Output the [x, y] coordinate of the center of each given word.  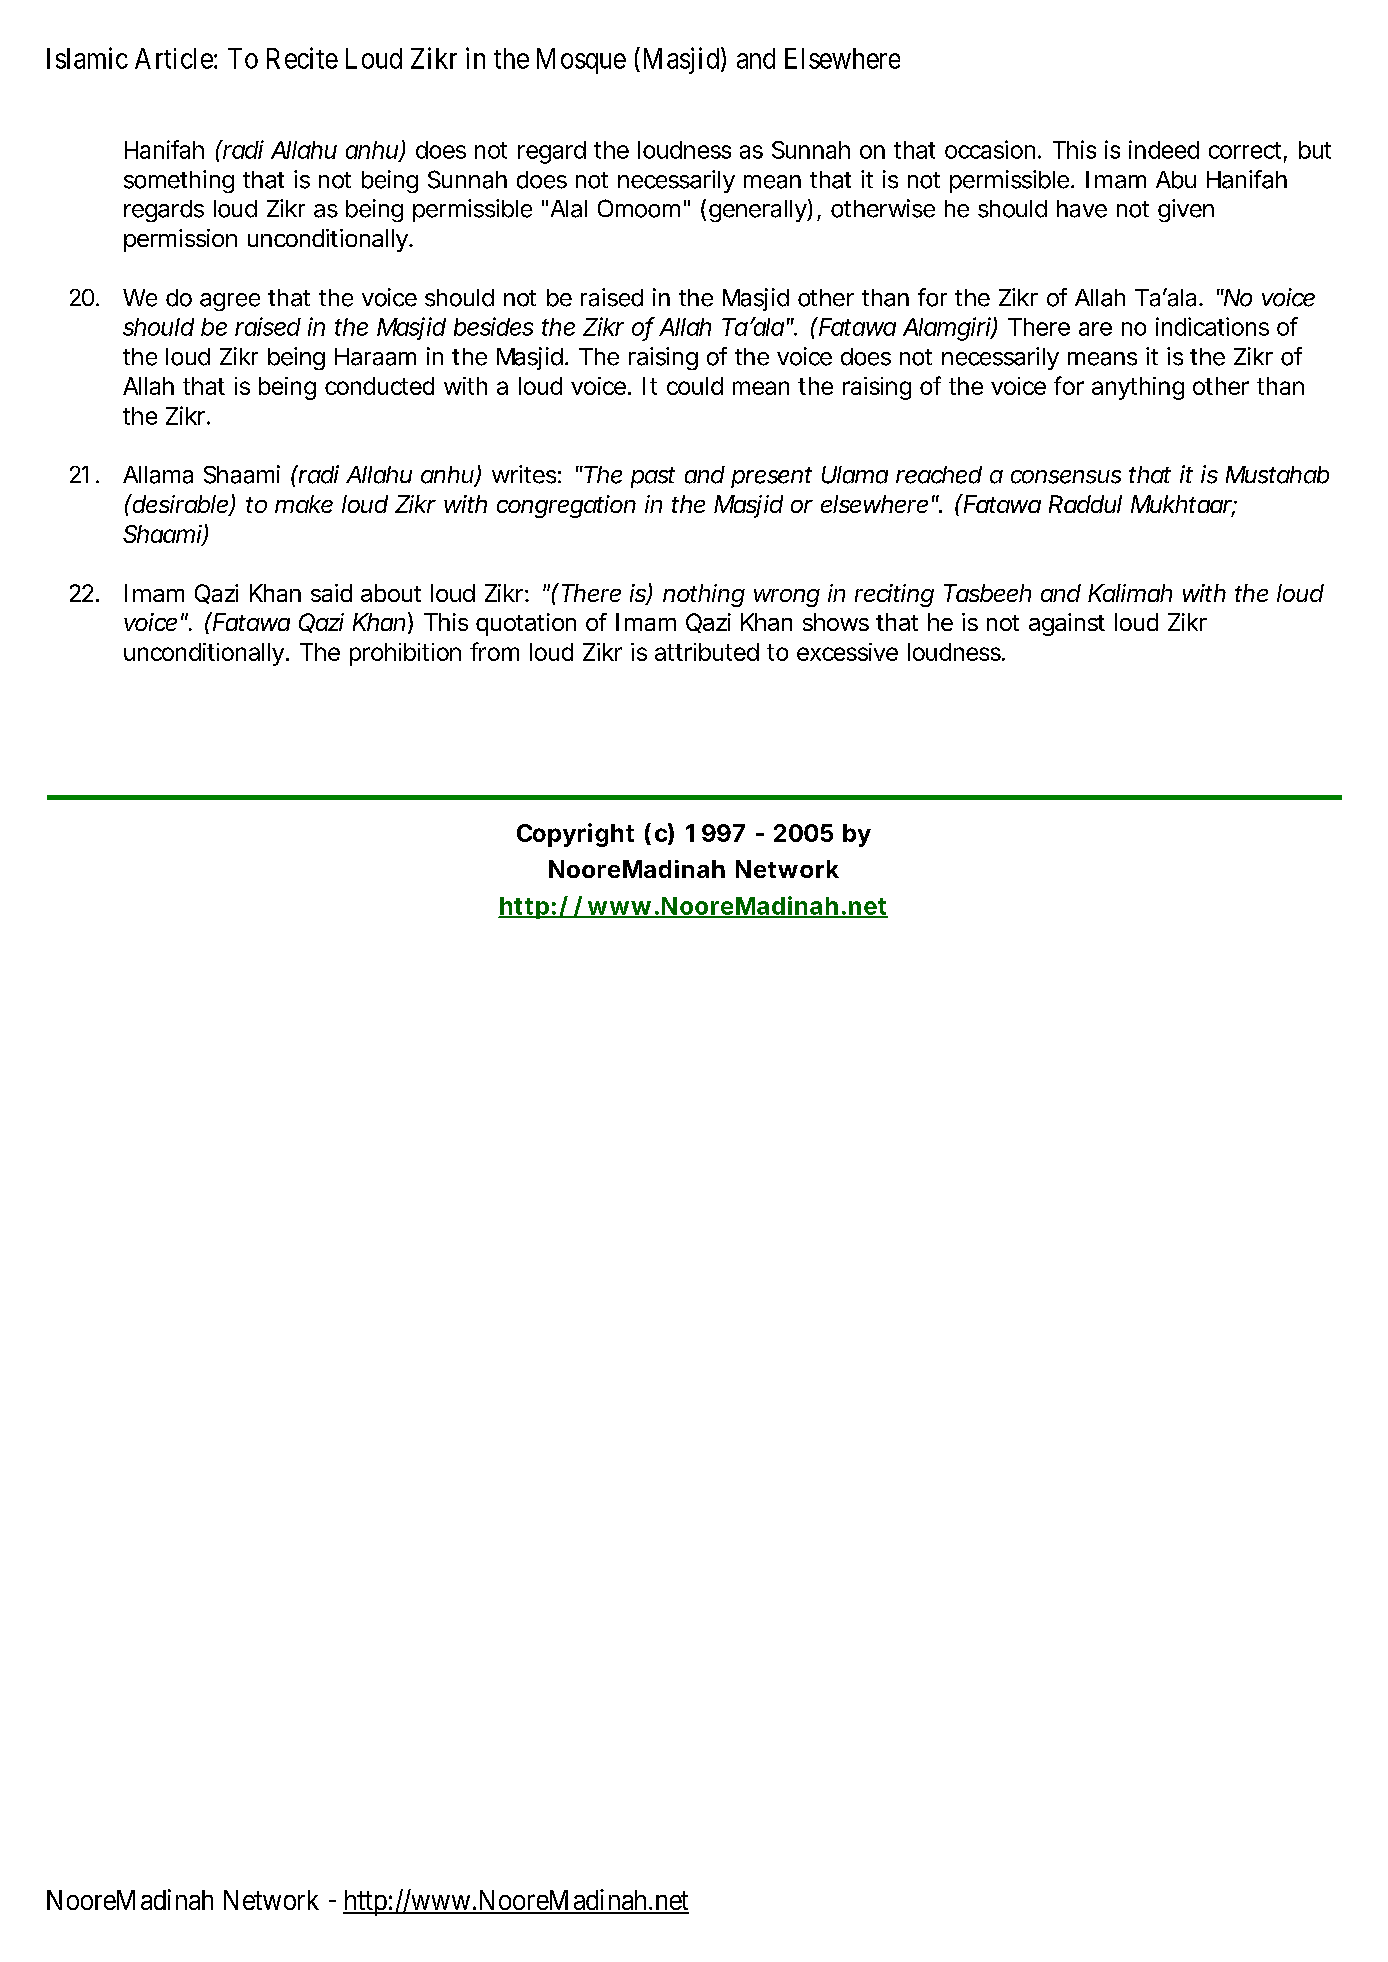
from [494, 651]
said [331, 593]
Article [174, 58]
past [653, 477]
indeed [1164, 149]
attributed [707, 652]
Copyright [575, 835]
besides [493, 326]
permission [180, 240]
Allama [158, 475]
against [1067, 624]
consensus [1066, 477]
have [1082, 209]
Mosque [581, 61]
